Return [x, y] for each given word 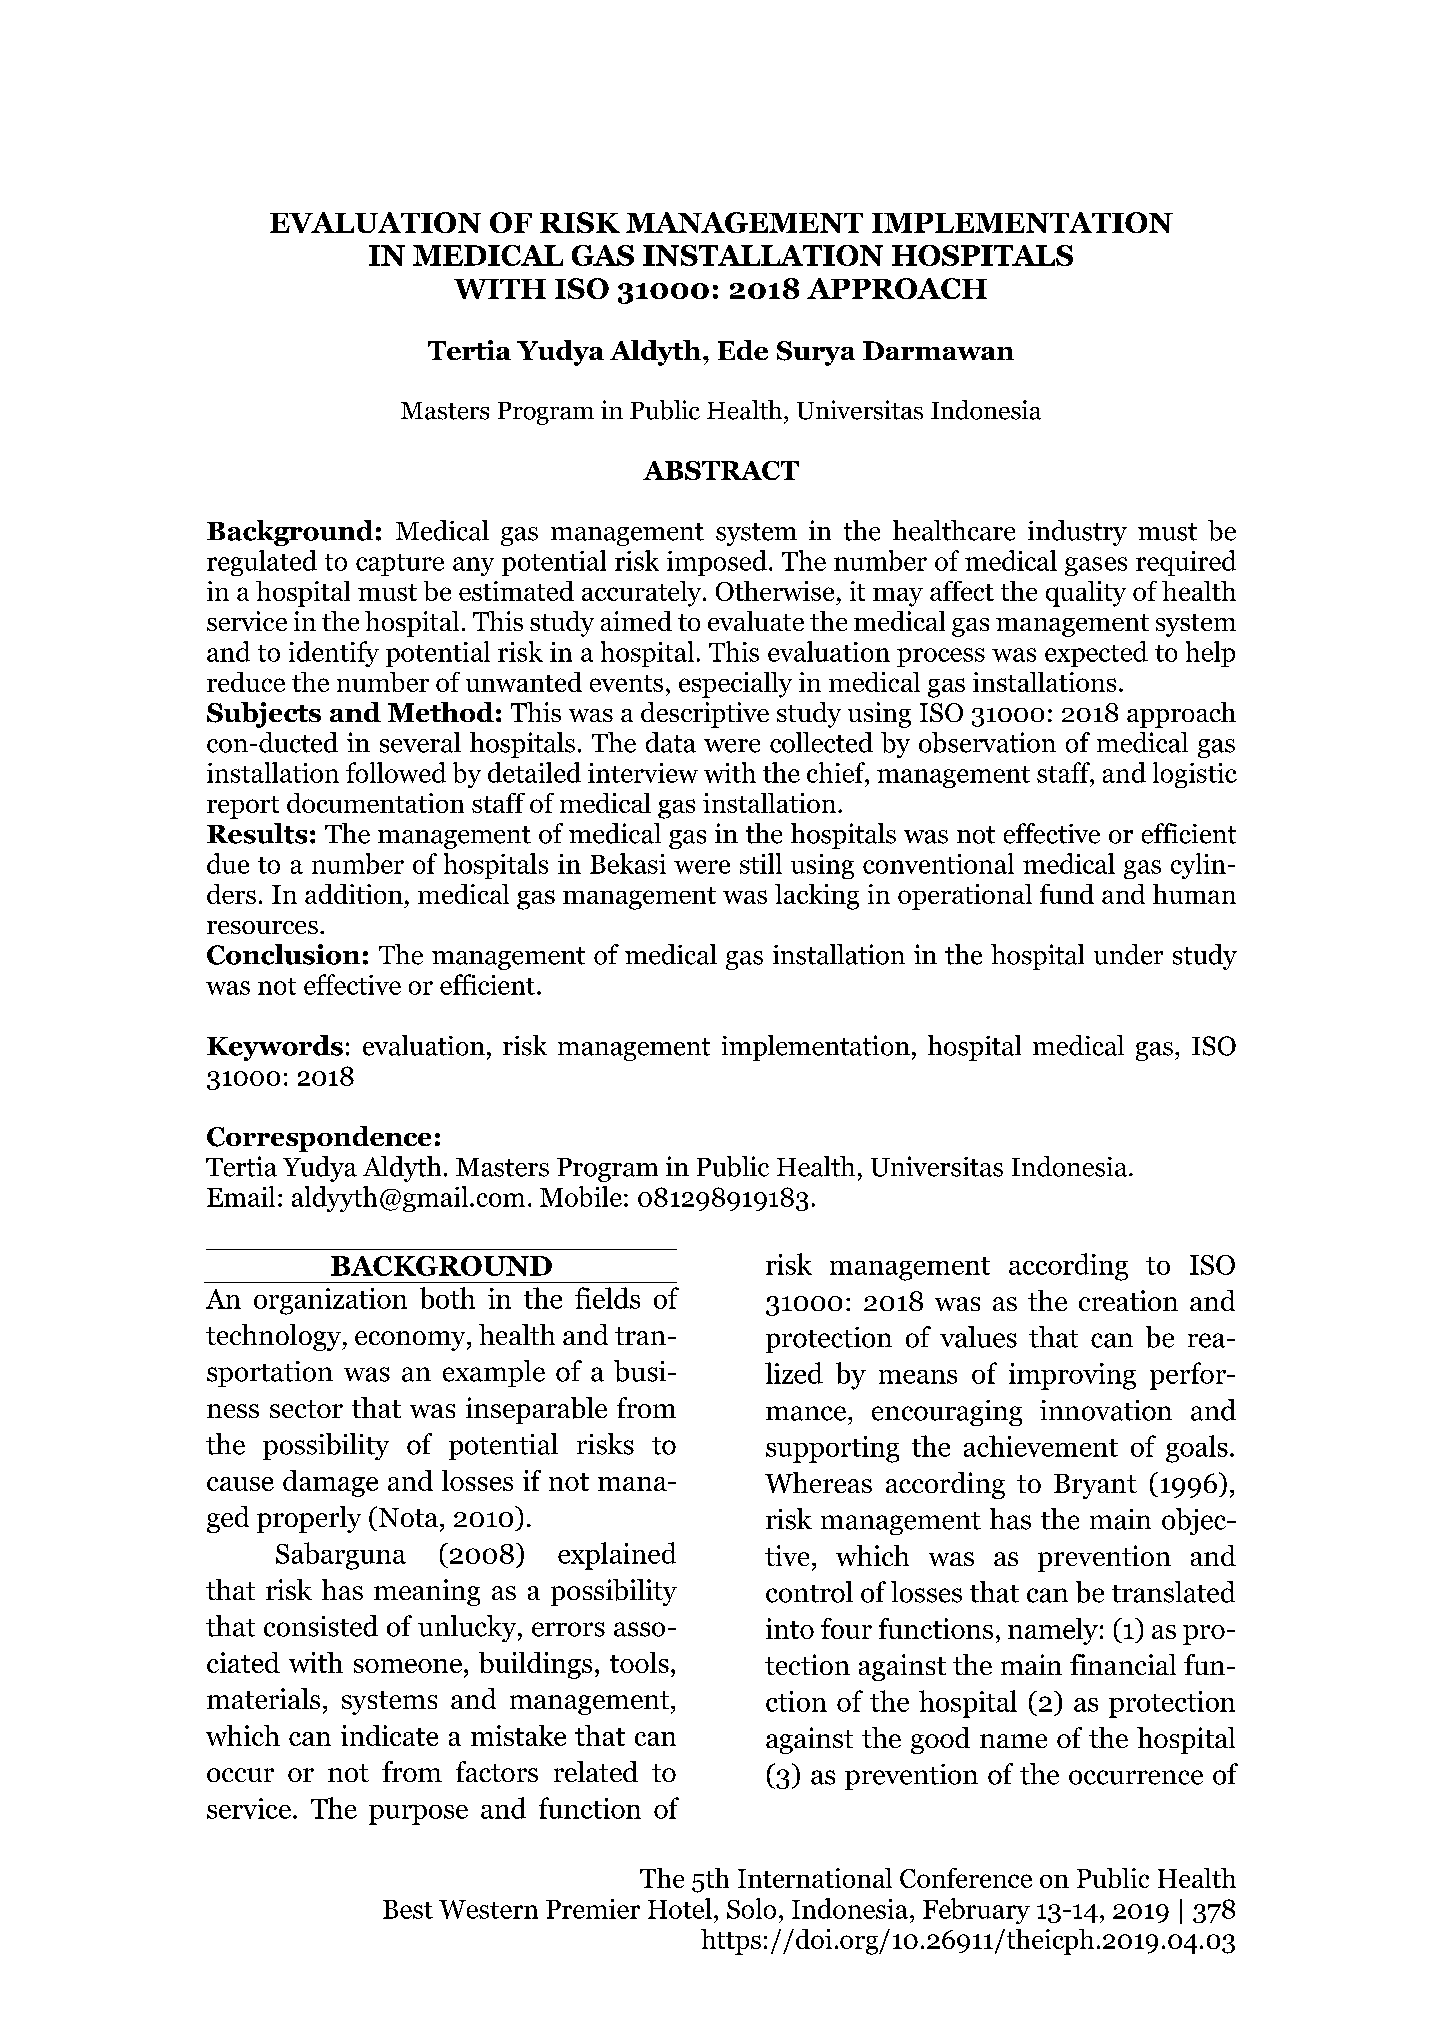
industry [1077, 533]
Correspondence [319, 1139]
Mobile [581, 1196]
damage [330, 1483]
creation [1128, 1300]
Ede [743, 350]
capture [400, 565]
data [671, 742]
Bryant [1095, 1486]
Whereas [818, 1482]
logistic [1195, 775]
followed [396, 772]
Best [408, 1909]
